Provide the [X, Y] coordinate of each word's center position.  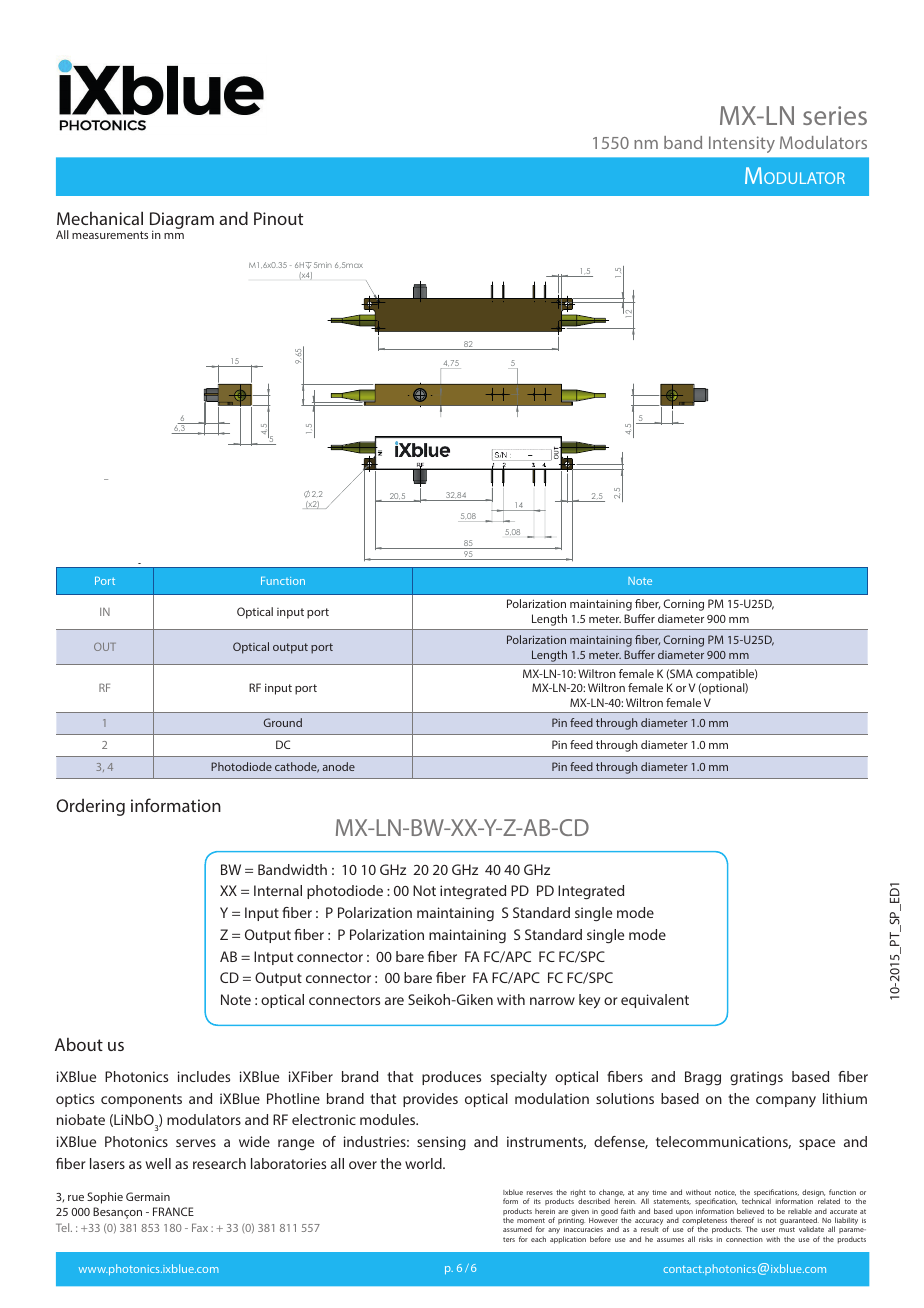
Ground [283, 722]
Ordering [90, 807]
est [499, 712]
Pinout [278, 218]
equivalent [655, 1001]
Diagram [182, 221]
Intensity [742, 144]
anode [339, 766]
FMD [701, 625]
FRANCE [173, 1211]
